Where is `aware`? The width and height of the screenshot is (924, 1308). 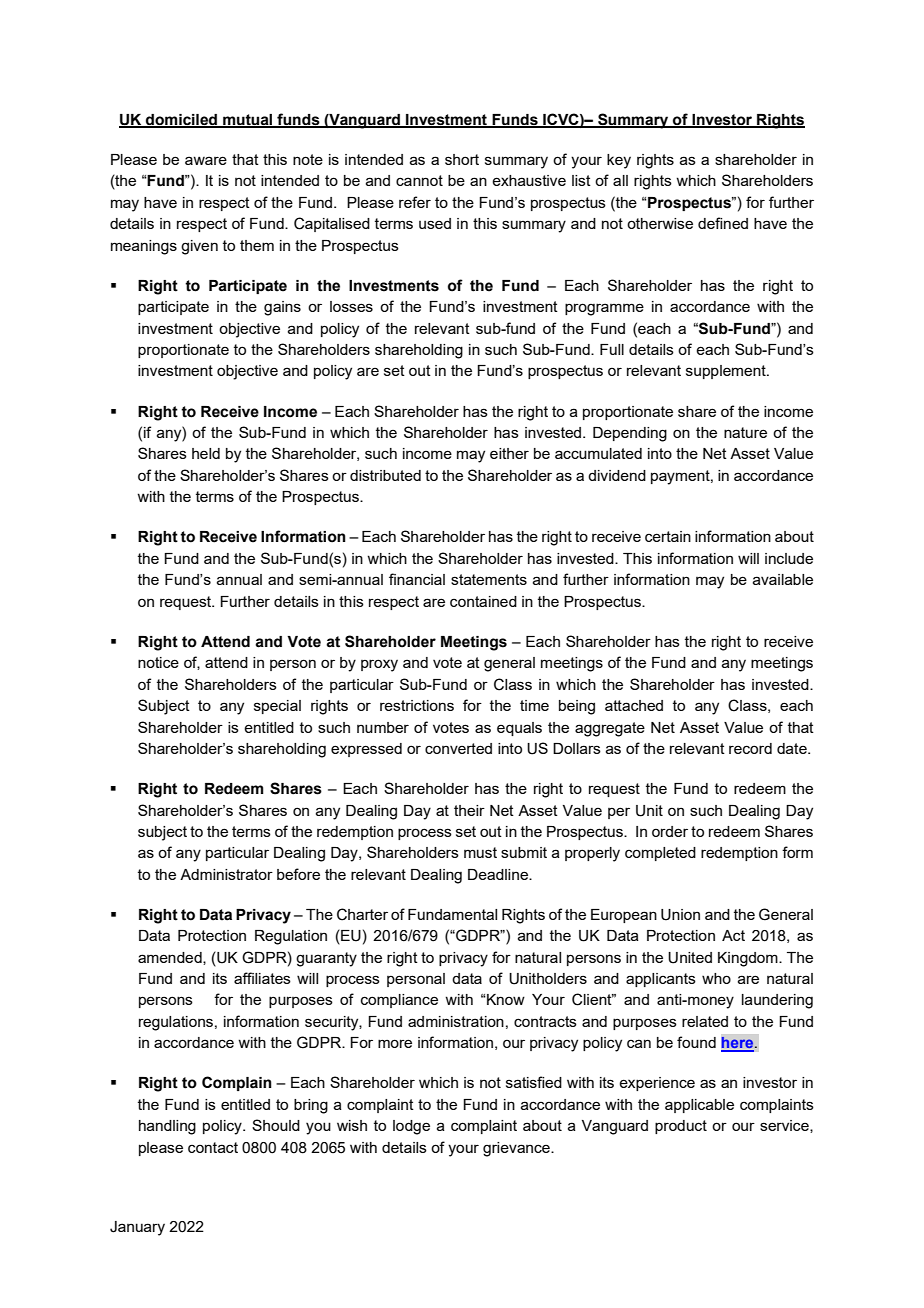 aware is located at coordinates (206, 160).
